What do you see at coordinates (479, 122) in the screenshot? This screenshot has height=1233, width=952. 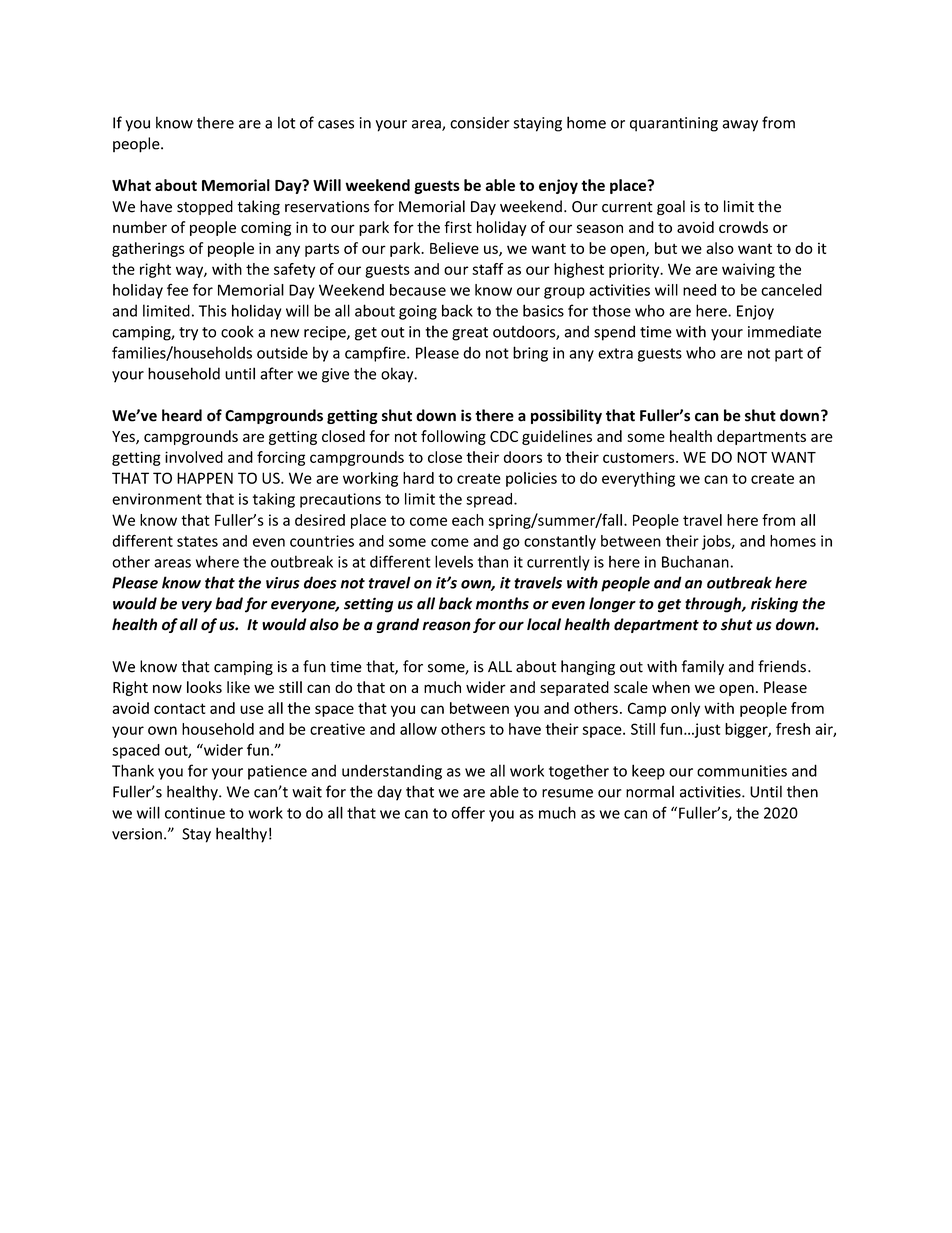 I see `consider` at bounding box center [479, 122].
